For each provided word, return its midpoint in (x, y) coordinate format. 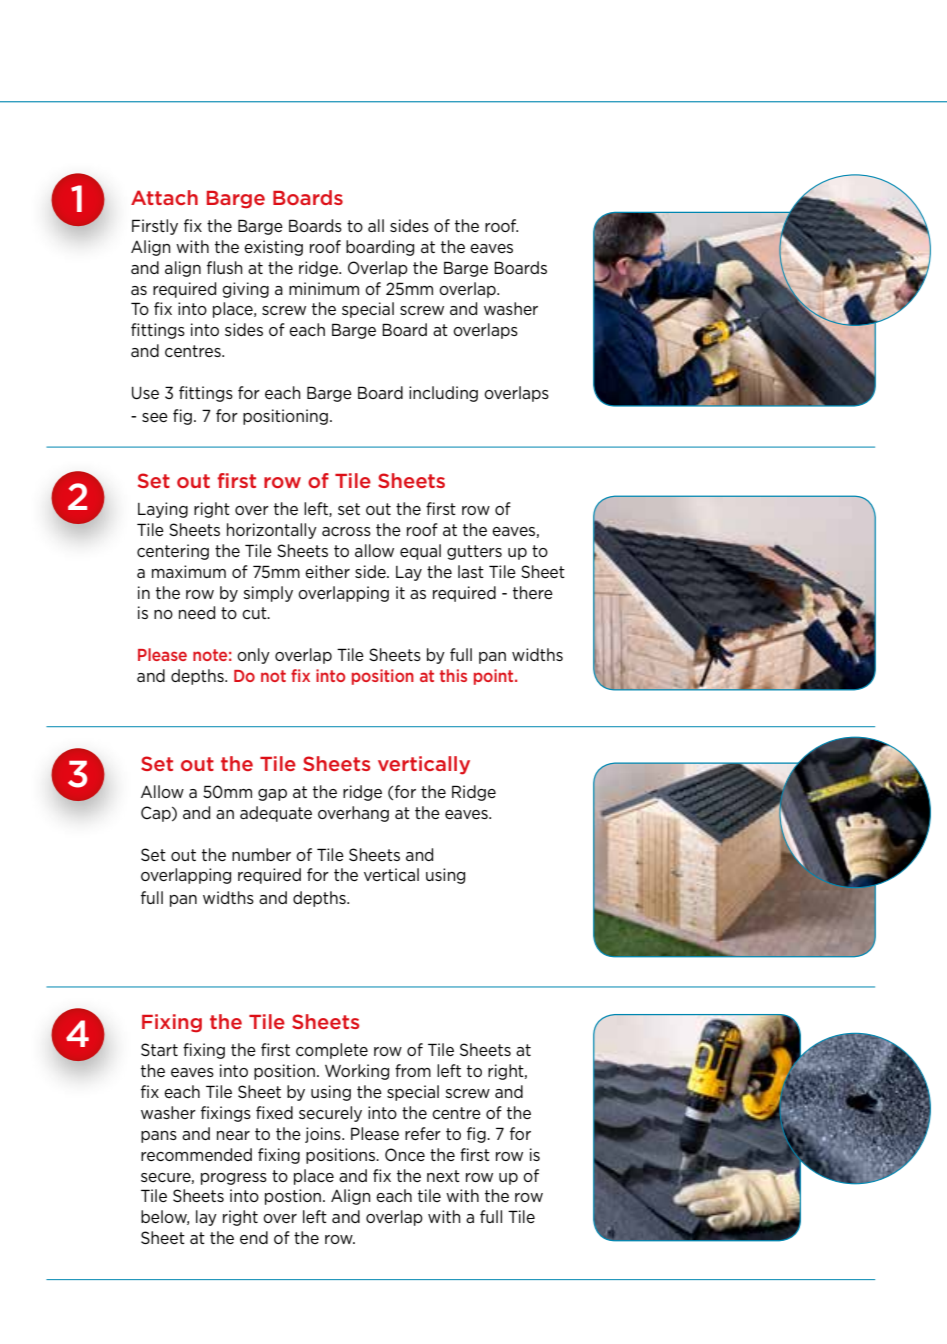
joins (324, 1135)
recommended (196, 1154)
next (443, 1176)
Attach (164, 197)
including (443, 394)
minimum (324, 288)
